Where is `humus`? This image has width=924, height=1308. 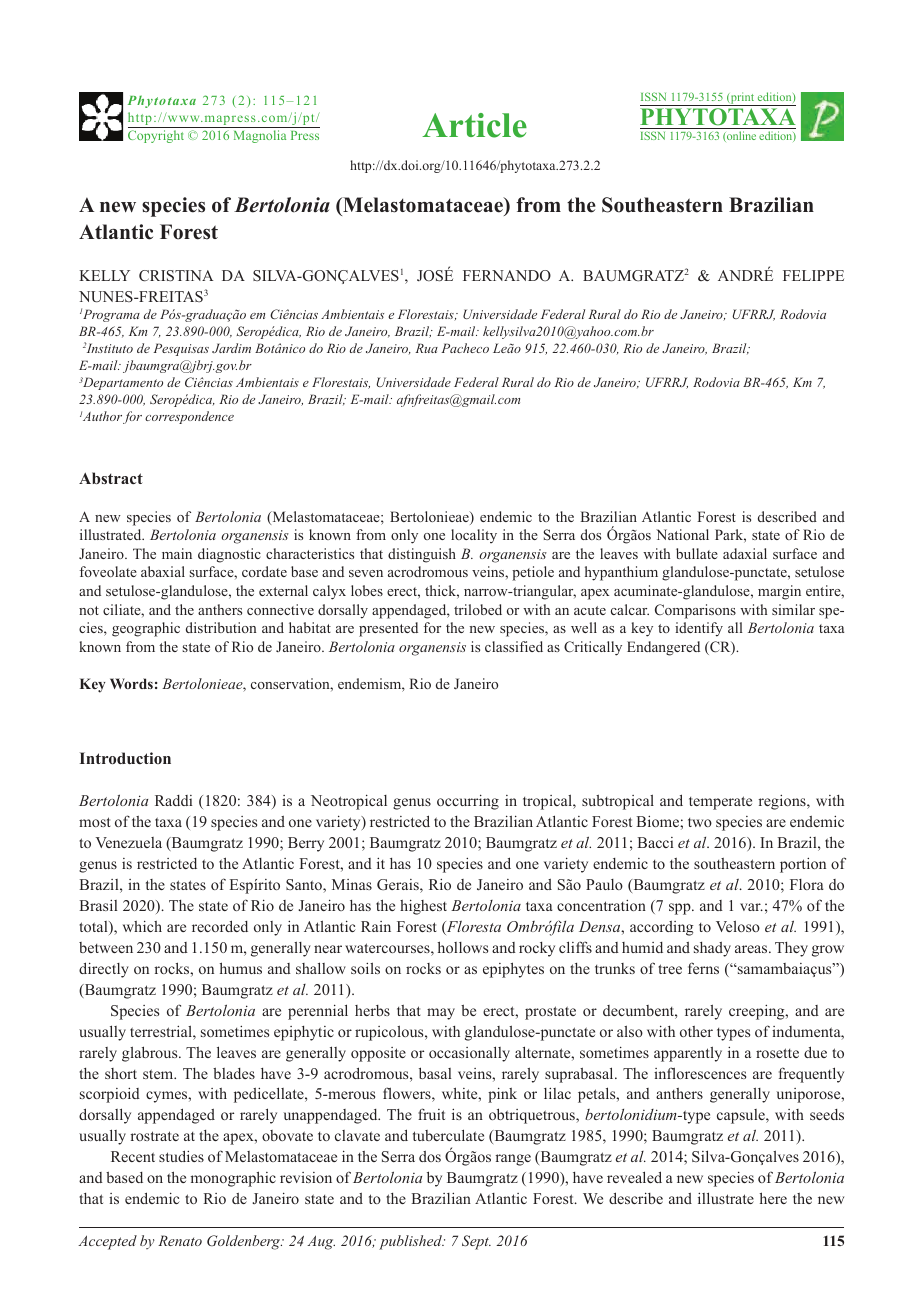 humus is located at coordinates (241, 968).
